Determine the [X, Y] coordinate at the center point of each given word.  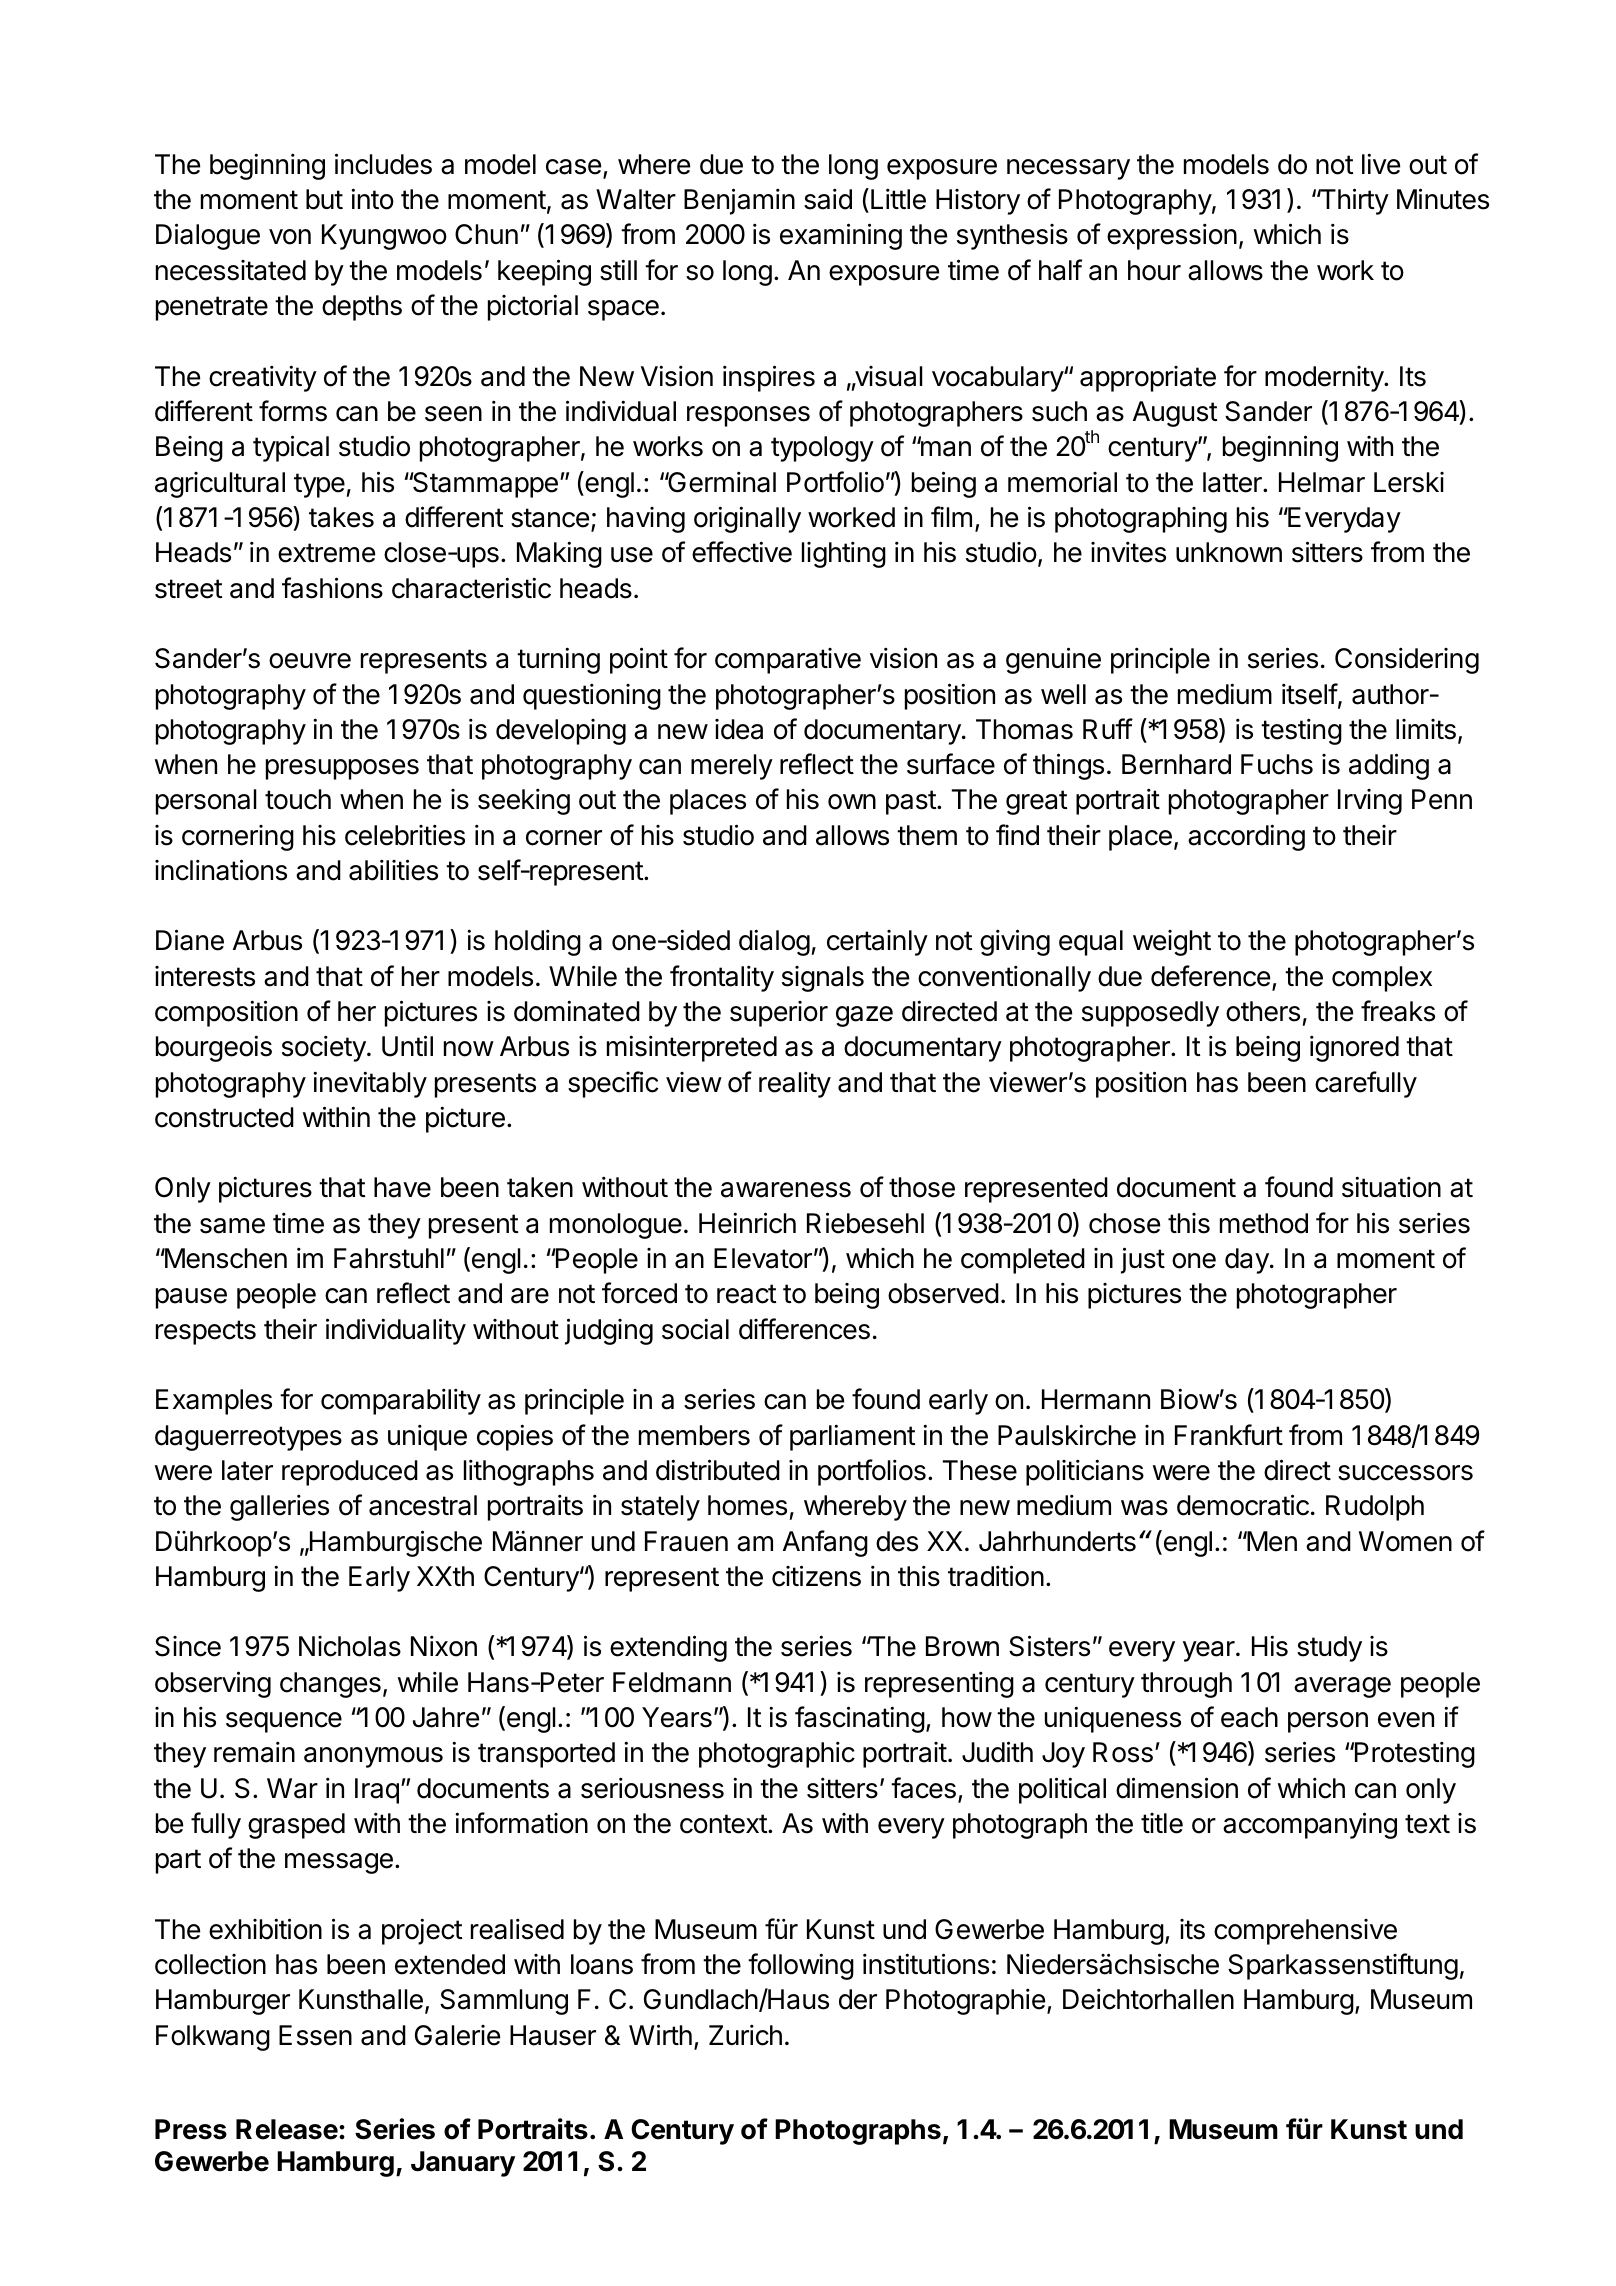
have [402, 1187]
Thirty [1353, 201]
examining [841, 236]
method [1264, 1223]
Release [287, 2129]
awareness [786, 1190]
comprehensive [1305, 1932]
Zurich [745, 2035]
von [290, 237]
